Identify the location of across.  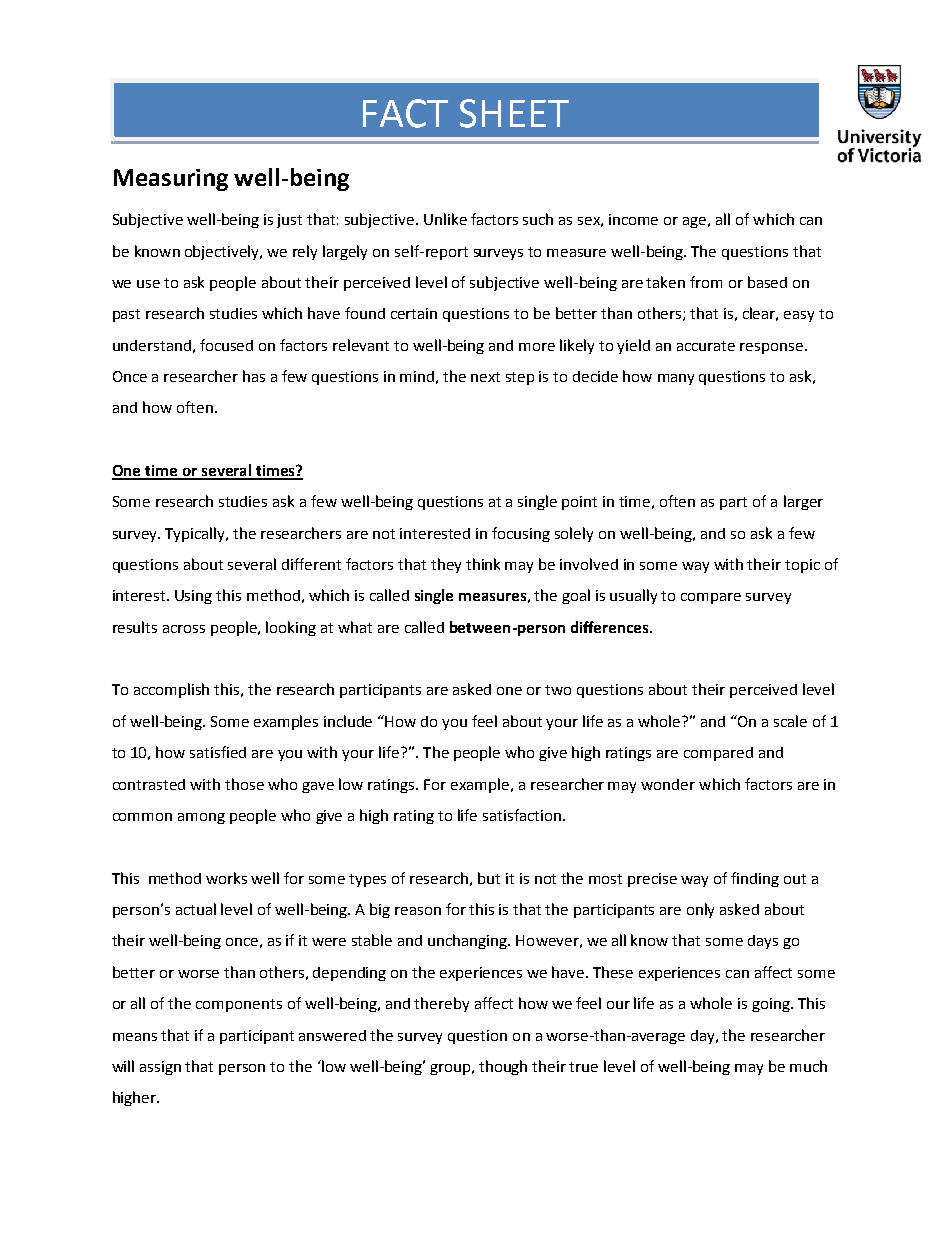
(184, 629).
